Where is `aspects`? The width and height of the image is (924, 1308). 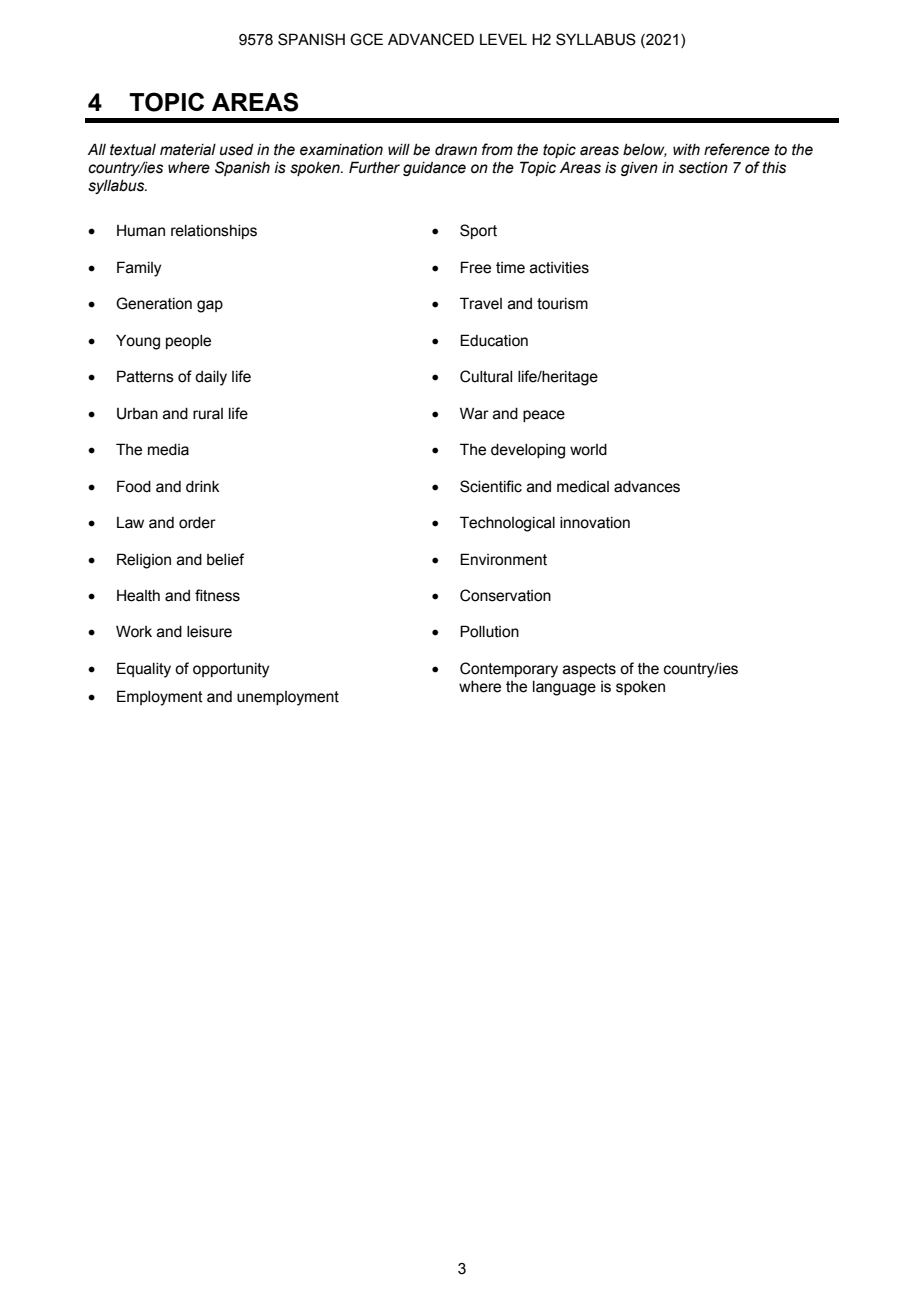
aspects is located at coordinates (589, 670).
